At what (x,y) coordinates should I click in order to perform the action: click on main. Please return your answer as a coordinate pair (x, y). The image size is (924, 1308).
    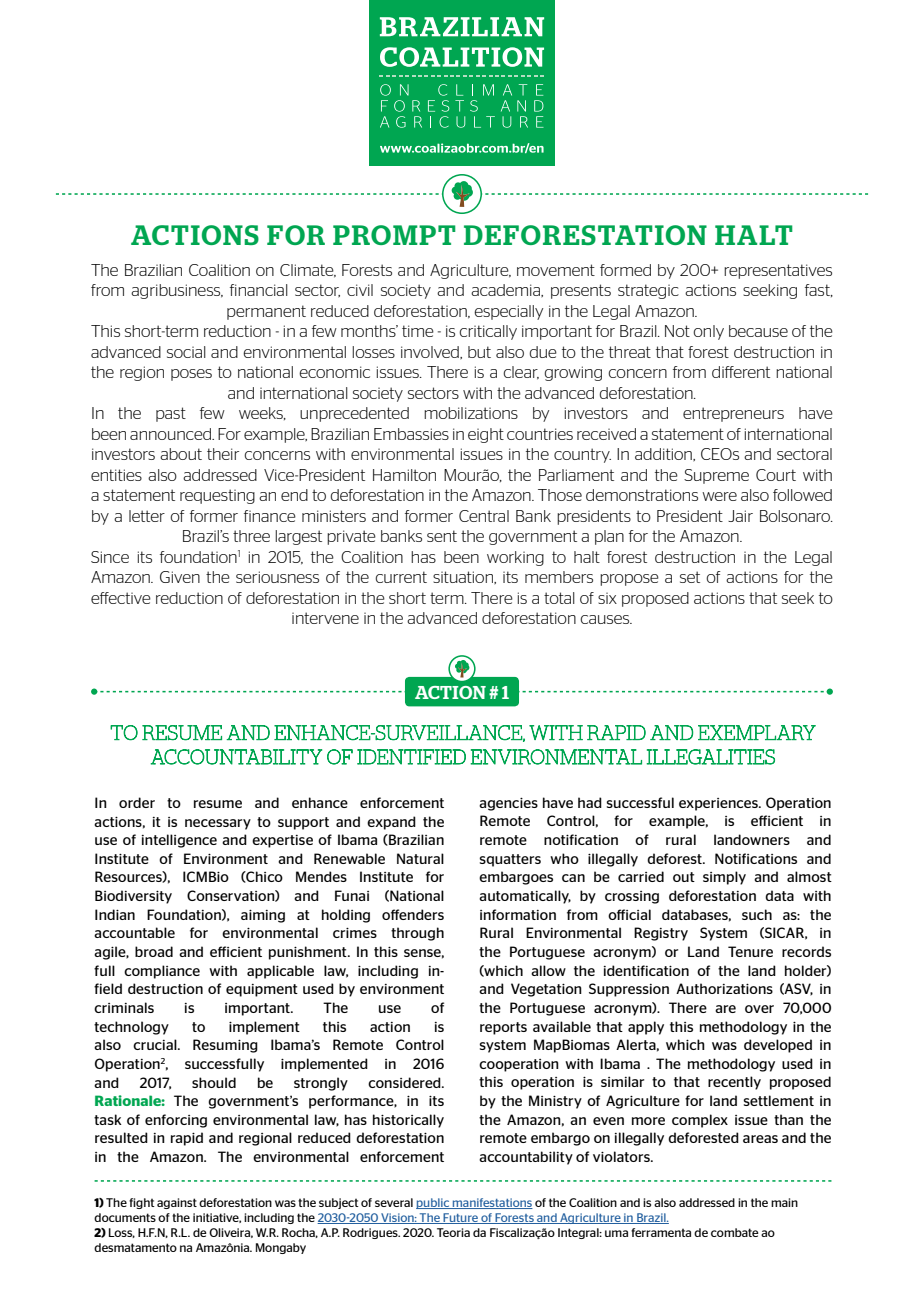
    Looking at the image, I should click on (784, 1202).
